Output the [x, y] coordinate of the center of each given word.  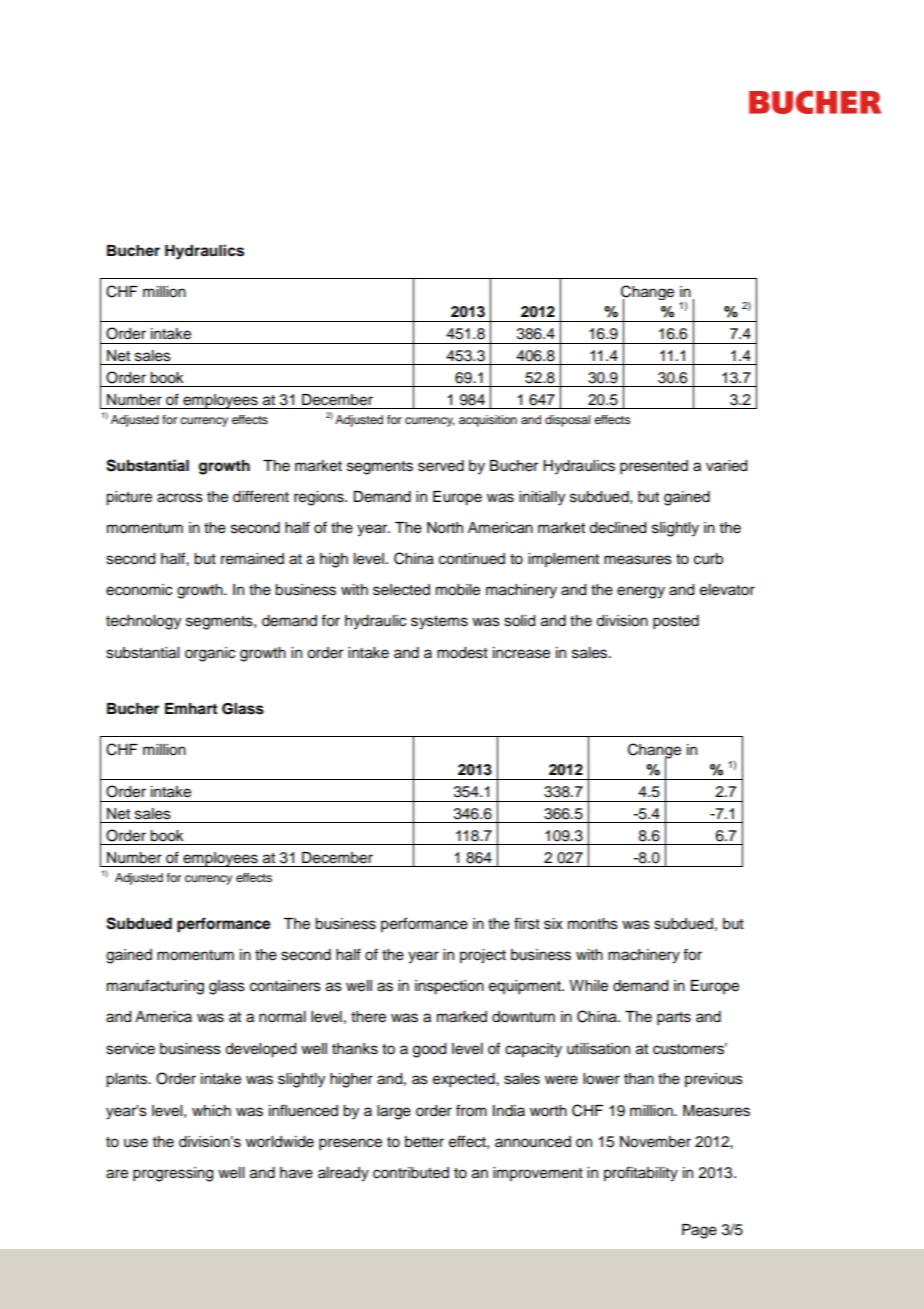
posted [676, 622]
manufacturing [155, 987]
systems [439, 623]
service [130, 1049]
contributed [411, 1173]
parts [674, 1019]
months [593, 924]
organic [210, 654]
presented [654, 467]
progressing [173, 1174]
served [441, 466]
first [527, 923]
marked [462, 1017]
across [180, 498]
